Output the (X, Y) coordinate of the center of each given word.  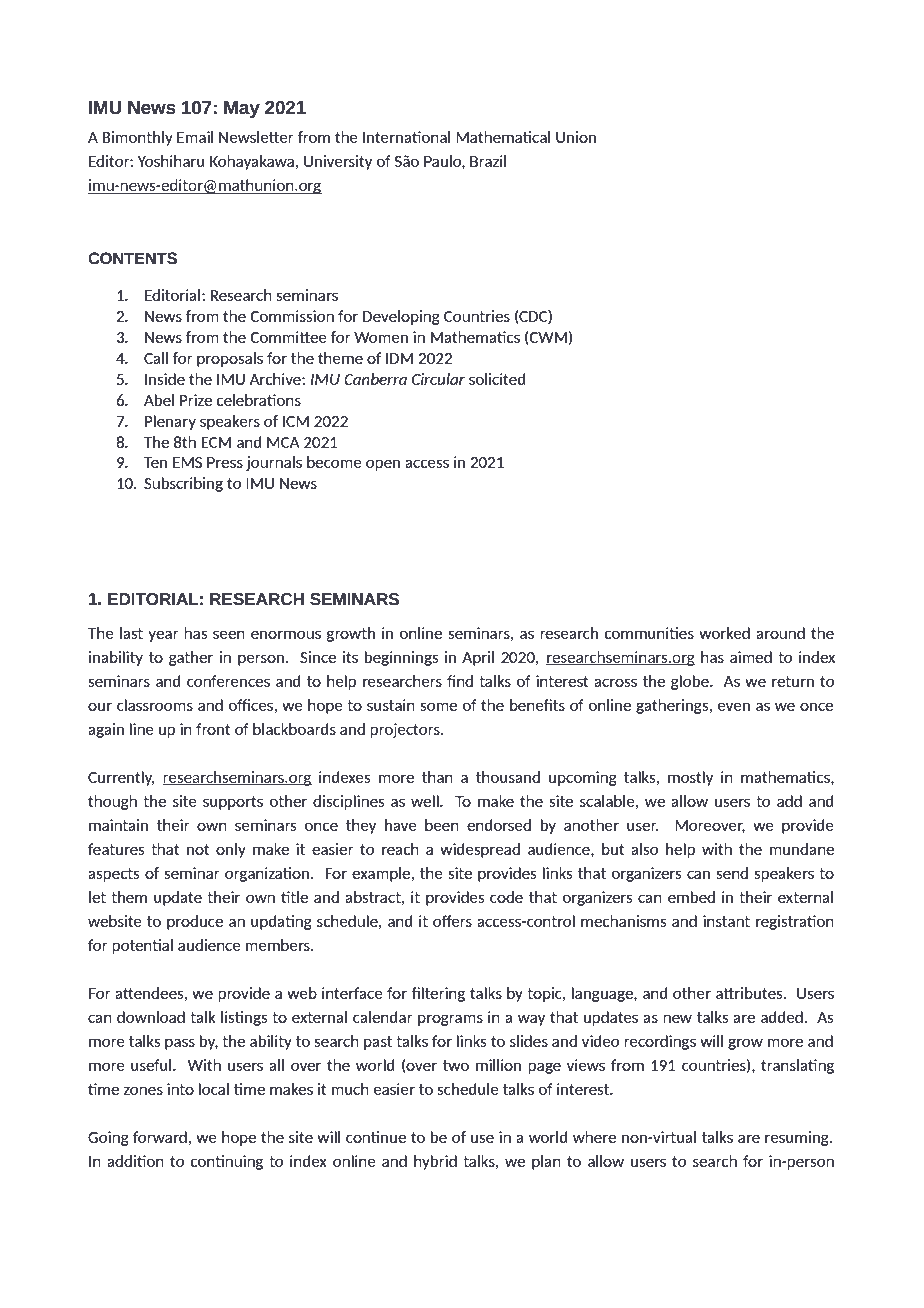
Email (195, 137)
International (406, 137)
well (426, 801)
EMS (187, 462)
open (383, 465)
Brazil (488, 161)
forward (160, 1137)
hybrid (435, 1162)
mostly (690, 778)
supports (233, 803)
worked (724, 633)
